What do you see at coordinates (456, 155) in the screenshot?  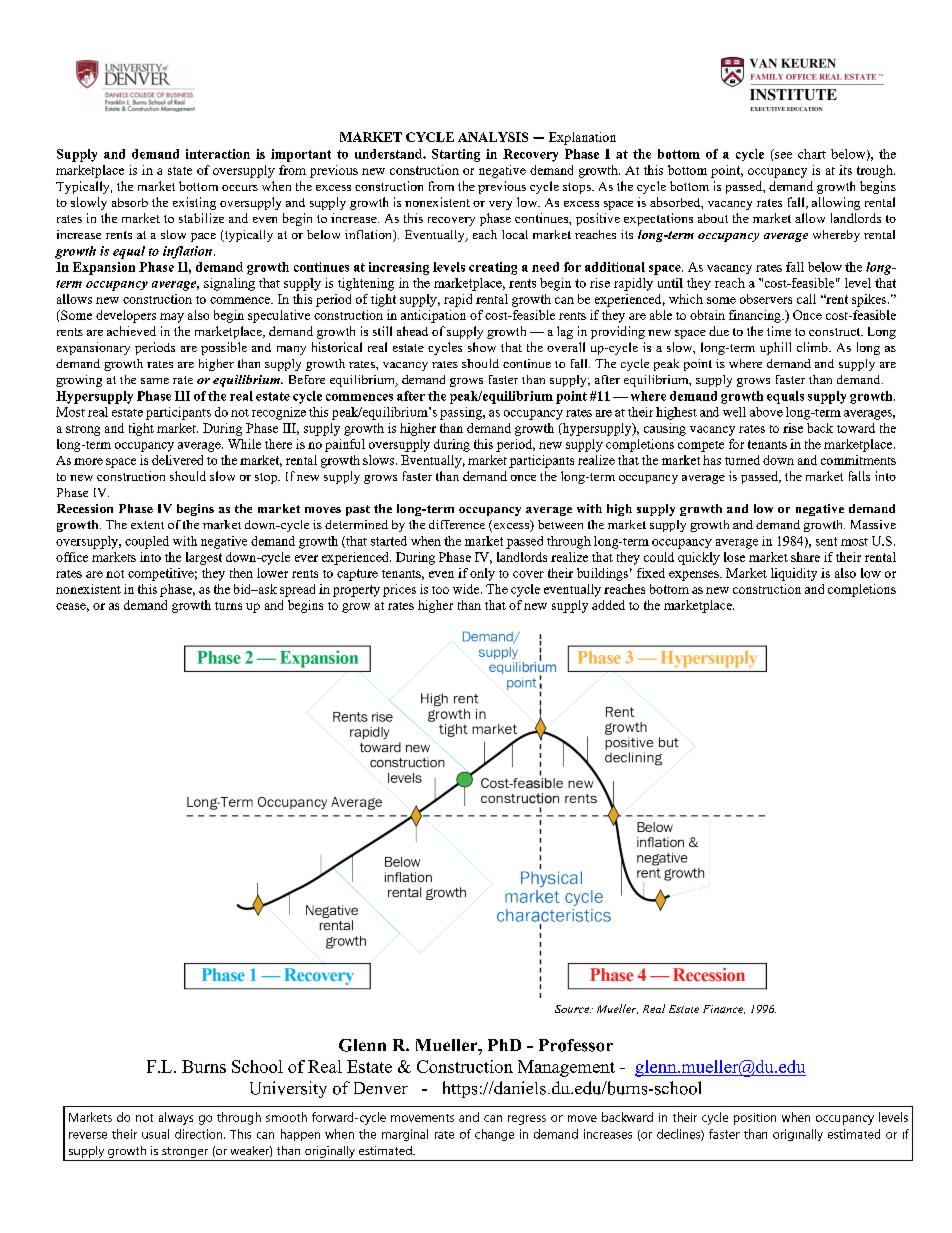 I see `Starting` at bounding box center [456, 155].
